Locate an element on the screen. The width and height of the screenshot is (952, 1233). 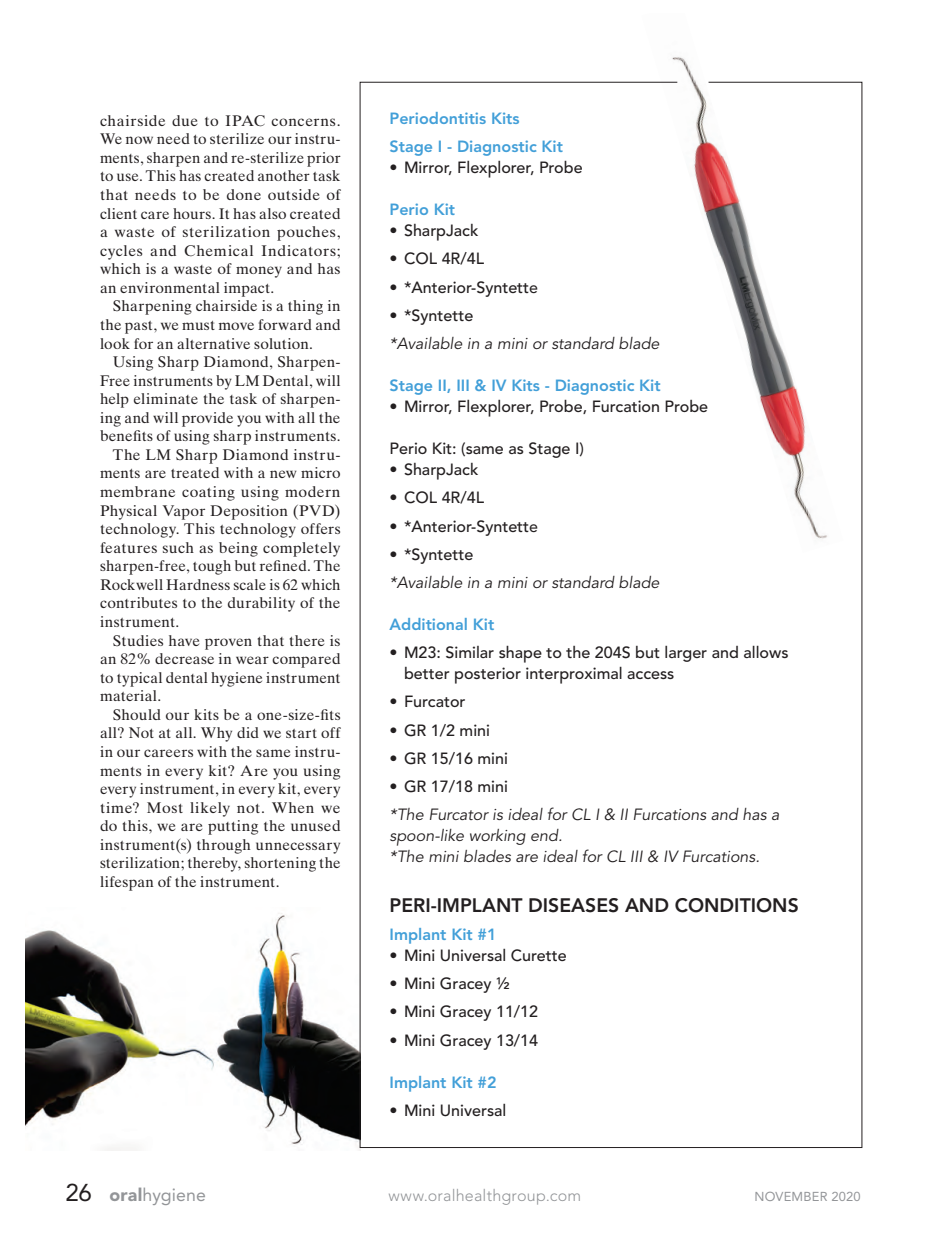
lifespan is located at coordinates (127, 883).
